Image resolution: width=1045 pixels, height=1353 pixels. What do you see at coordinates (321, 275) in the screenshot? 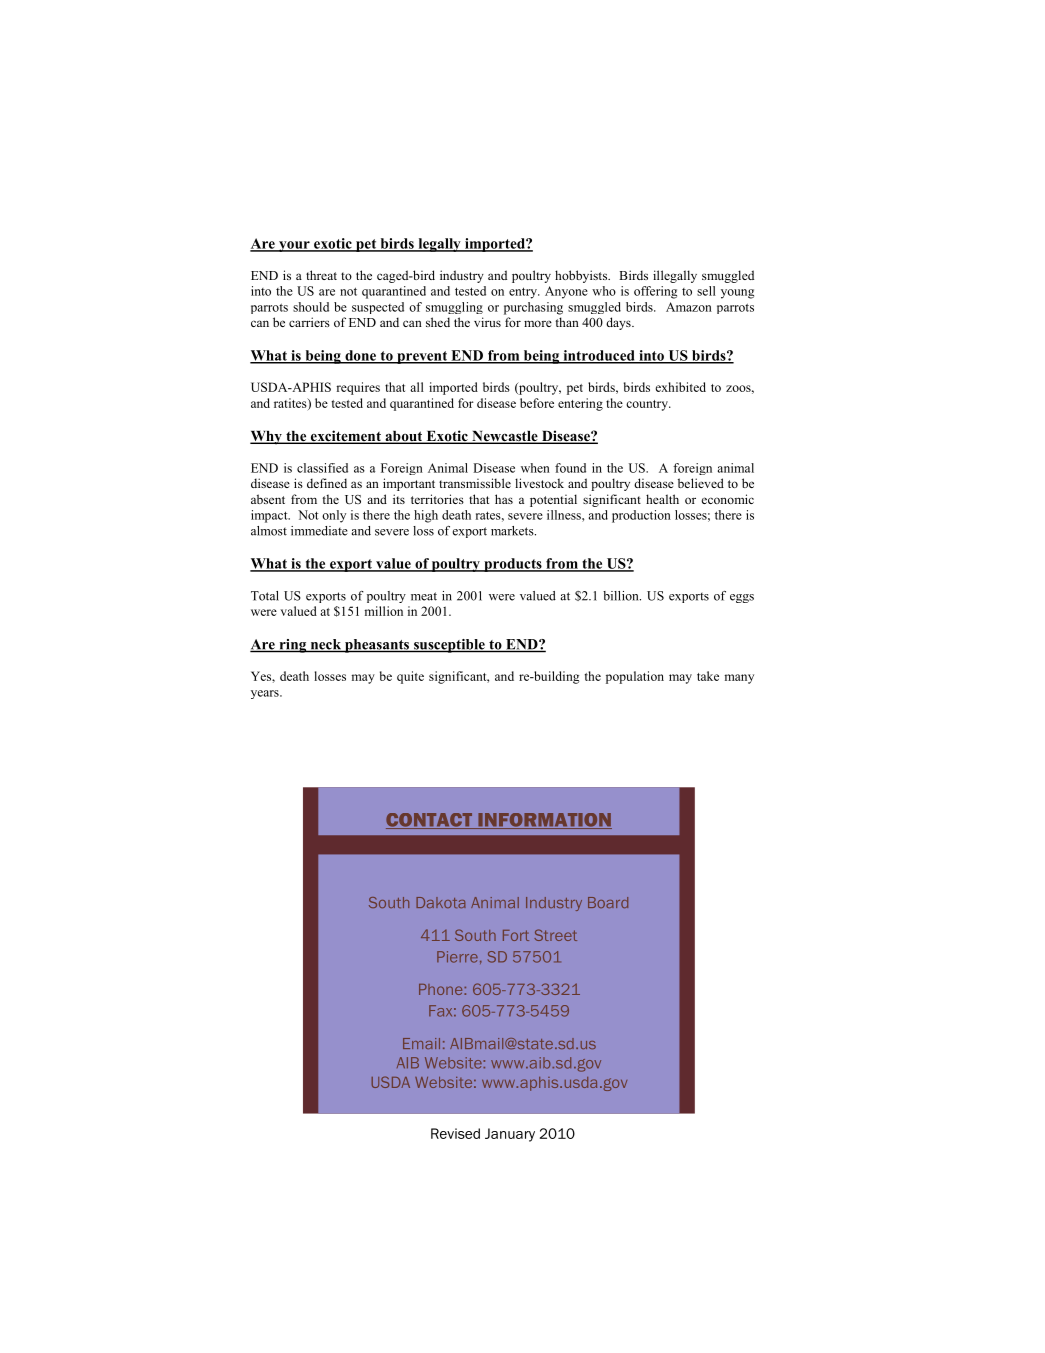
I see `threat` at bounding box center [321, 275].
